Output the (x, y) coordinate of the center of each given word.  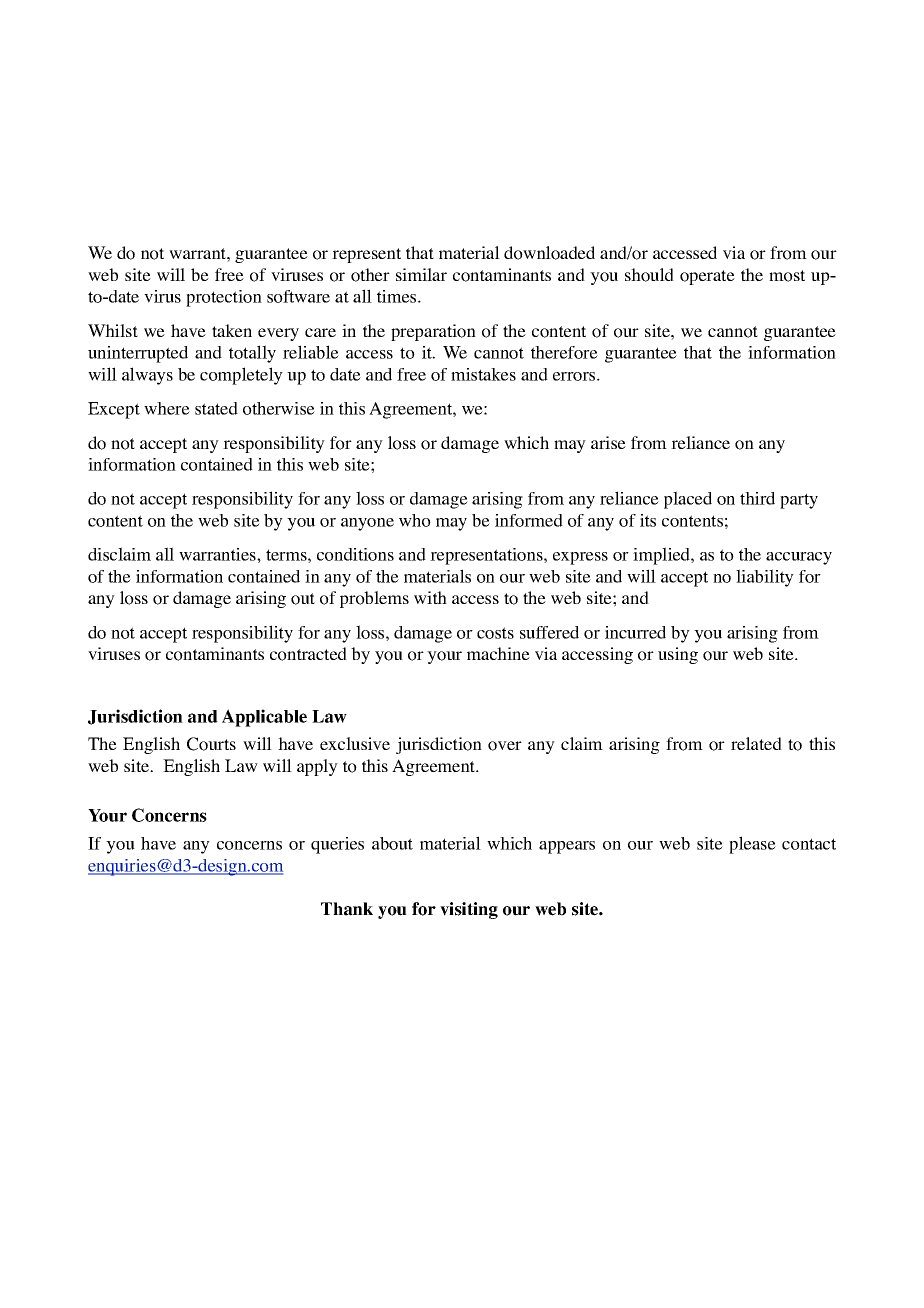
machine (498, 653)
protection (224, 298)
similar (421, 274)
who (415, 520)
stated (216, 408)
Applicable (264, 718)
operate (707, 277)
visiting (469, 910)
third (757, 498)
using (678, 655)
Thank (347, 909)
